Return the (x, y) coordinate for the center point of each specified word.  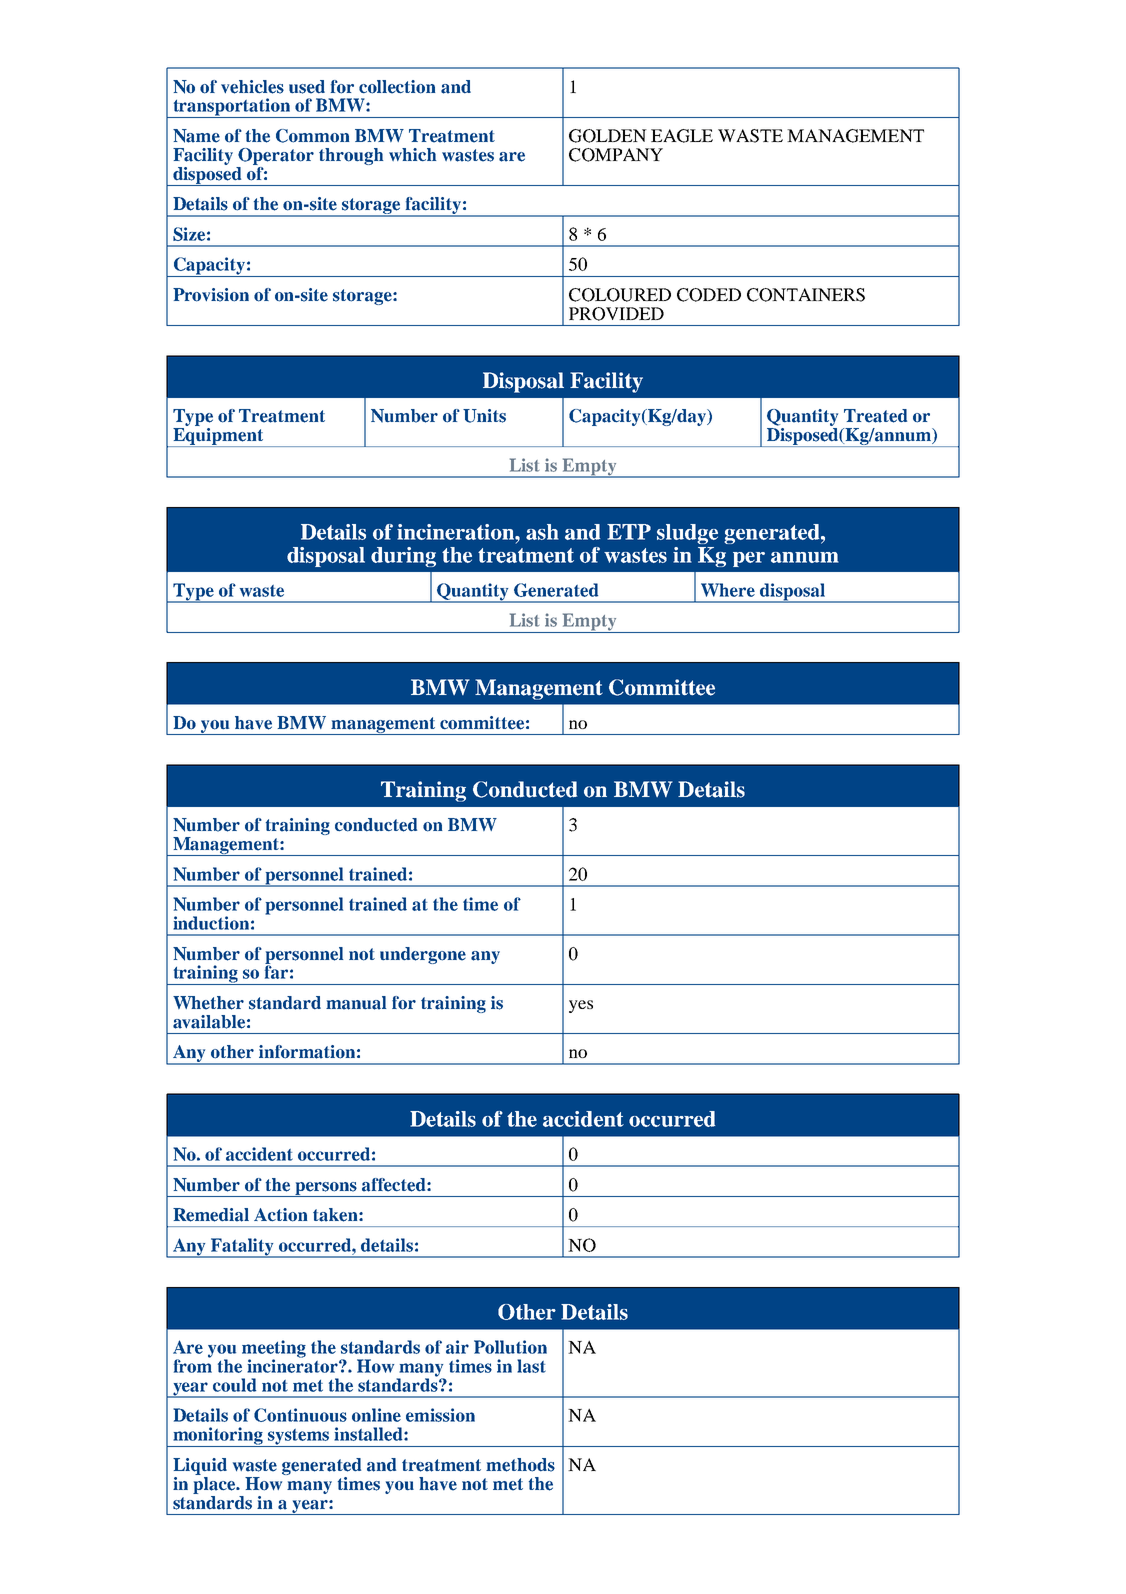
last (531, 1366)
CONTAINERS (806, 295)
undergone (423, 955)
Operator (276, 156)
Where (728, 590)
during (403, 557)
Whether (208, 1003)
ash (542, 532)
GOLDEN (608, 136)
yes (581, 1006)
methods (520, 1465)
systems (299, 1438)
